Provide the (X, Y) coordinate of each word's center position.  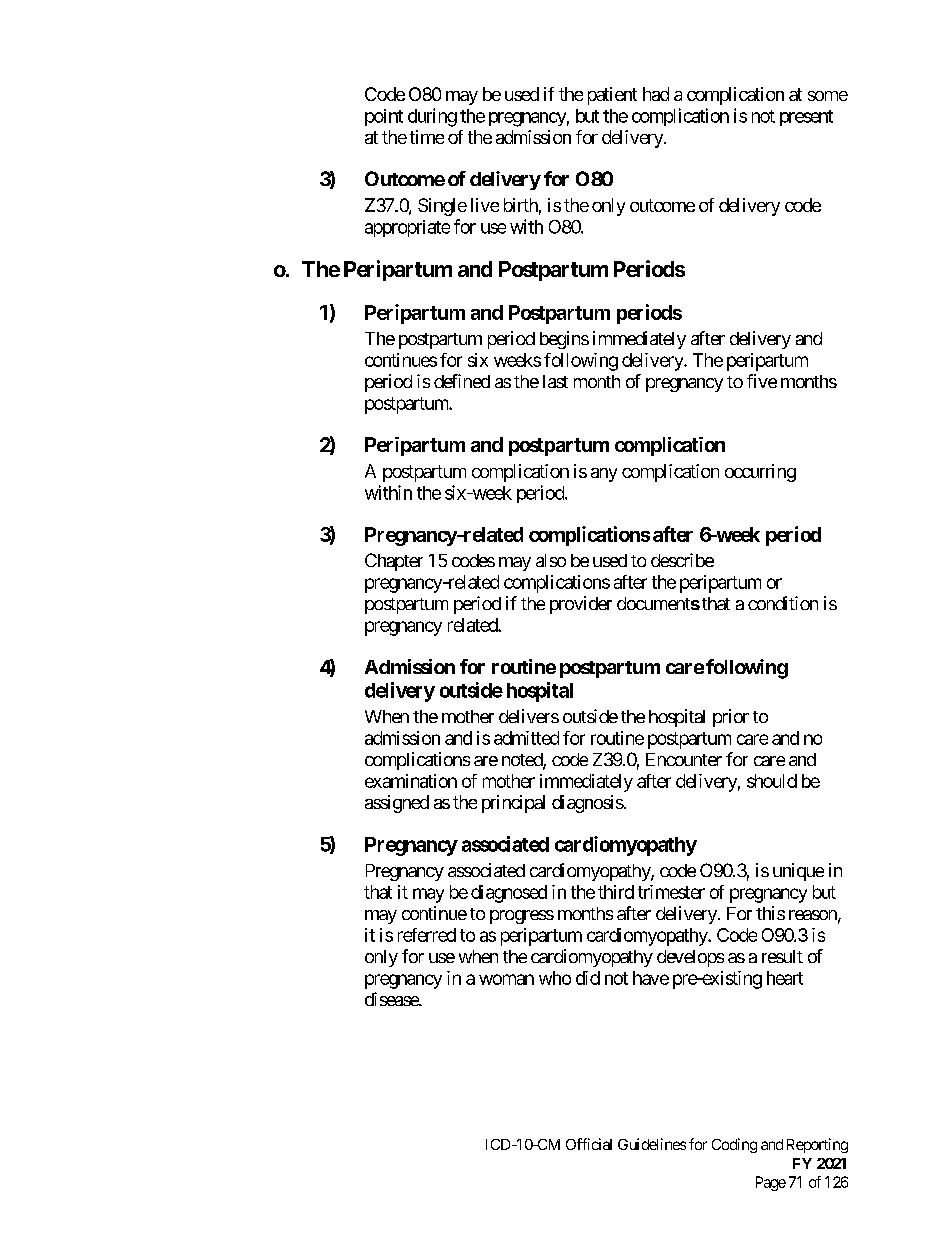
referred (427, 935)
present (806, 118)
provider (581, 605)
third (616, 892)
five (762, 381)
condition (783, 603)
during (432, 117)
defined (462, 381)
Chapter (394, 562)
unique (798, 872)
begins (564, 340)
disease (392, 999)
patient (612, 96)
